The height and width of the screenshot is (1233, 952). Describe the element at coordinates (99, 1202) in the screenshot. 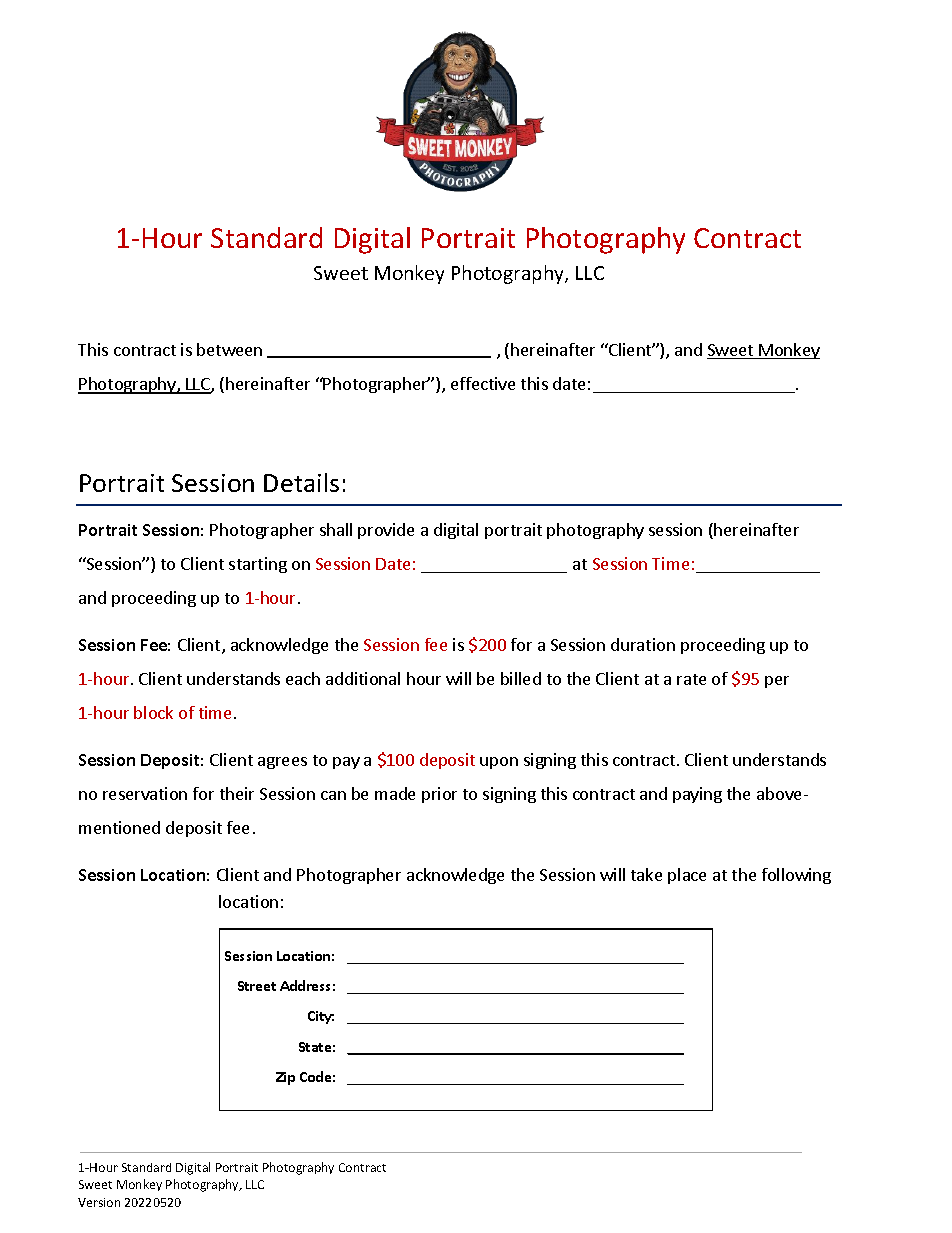

I see `Version` at that location.
